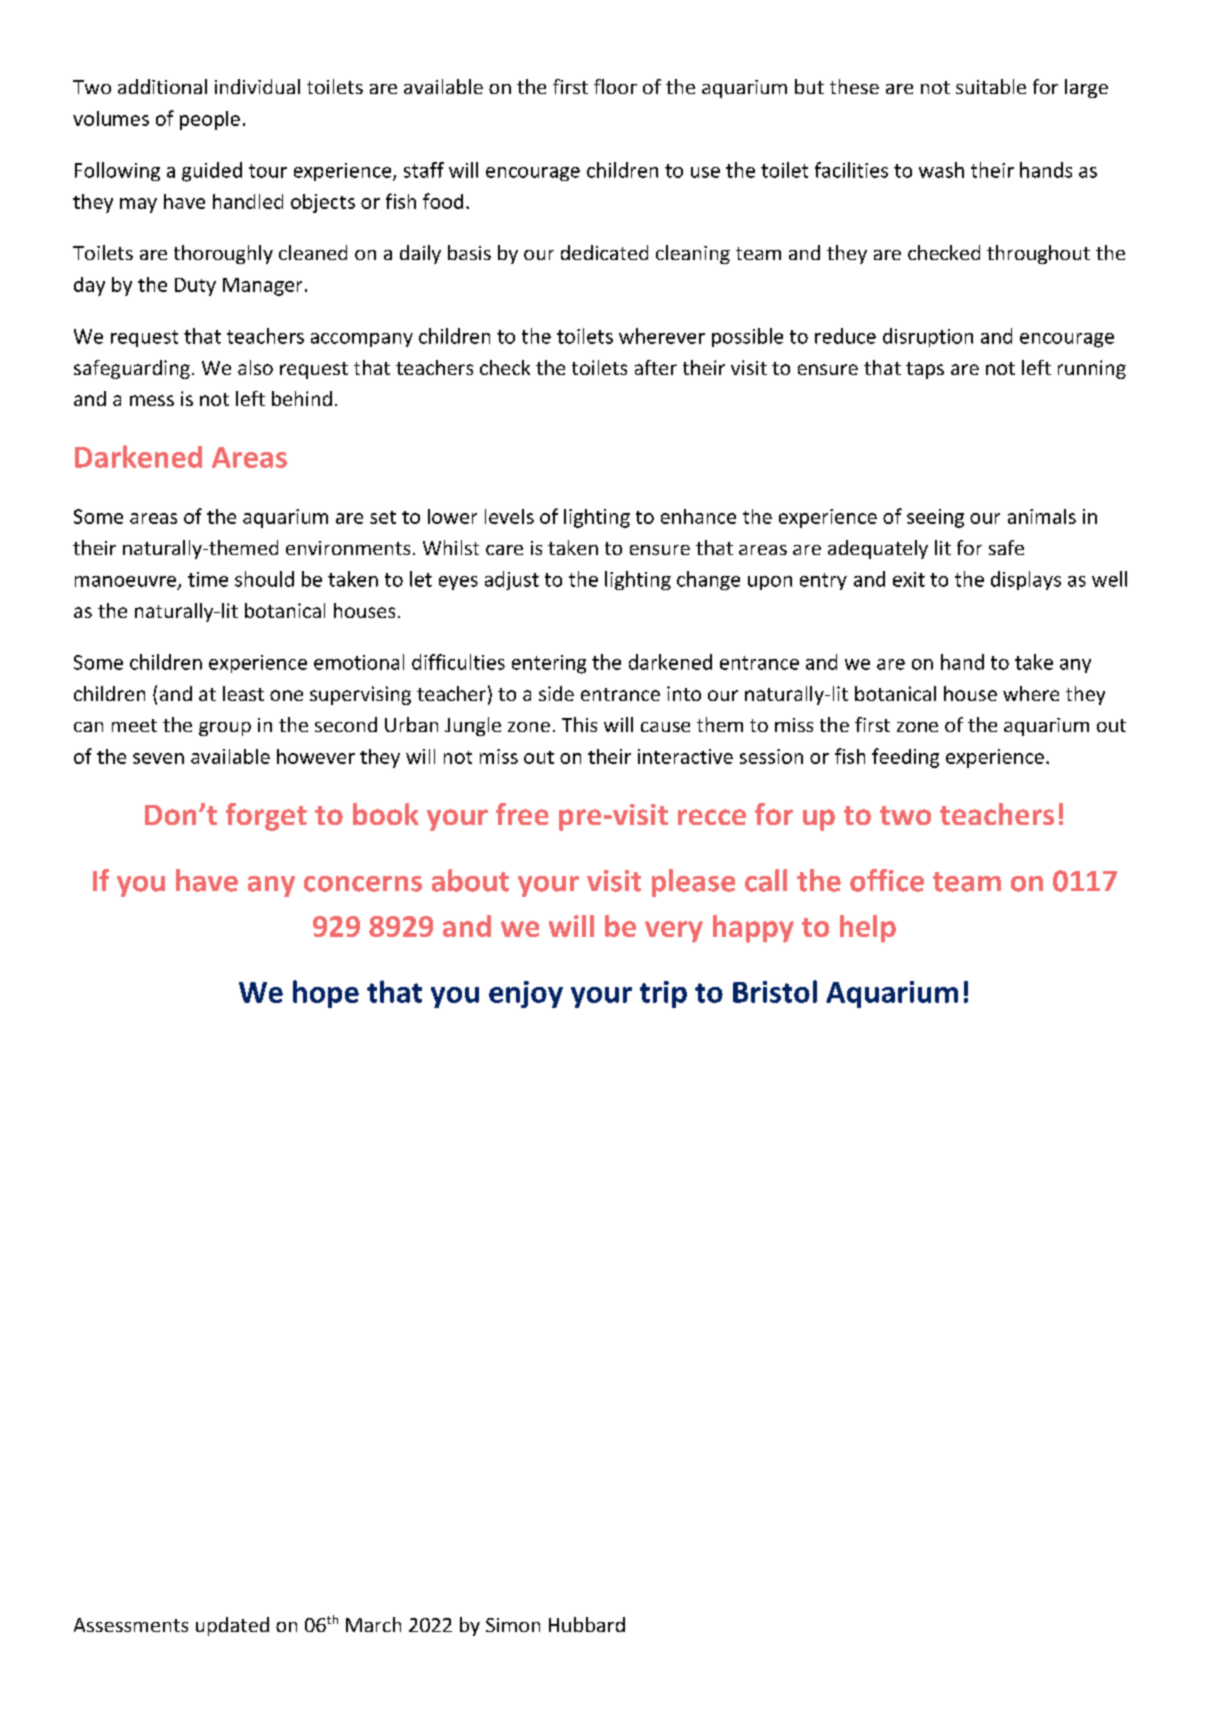 This image has width=1209, height=1710. What do you see at coordinates (509, 516) in the image?
I see `levels` at bounding box center [509, 516].
